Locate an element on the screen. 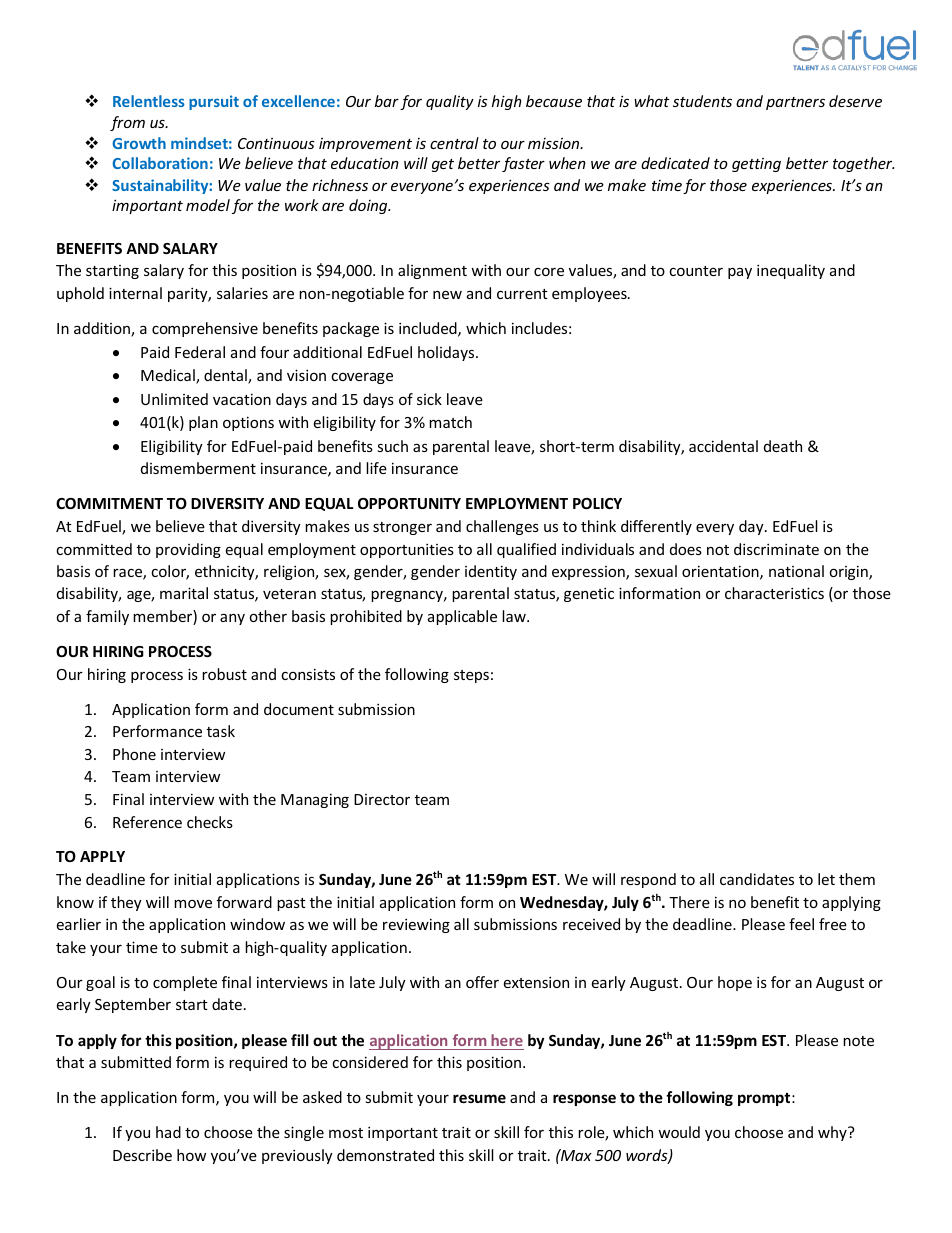 This screenshot has width=952, height=1233. applicable is located at coordinates (462, 617).
